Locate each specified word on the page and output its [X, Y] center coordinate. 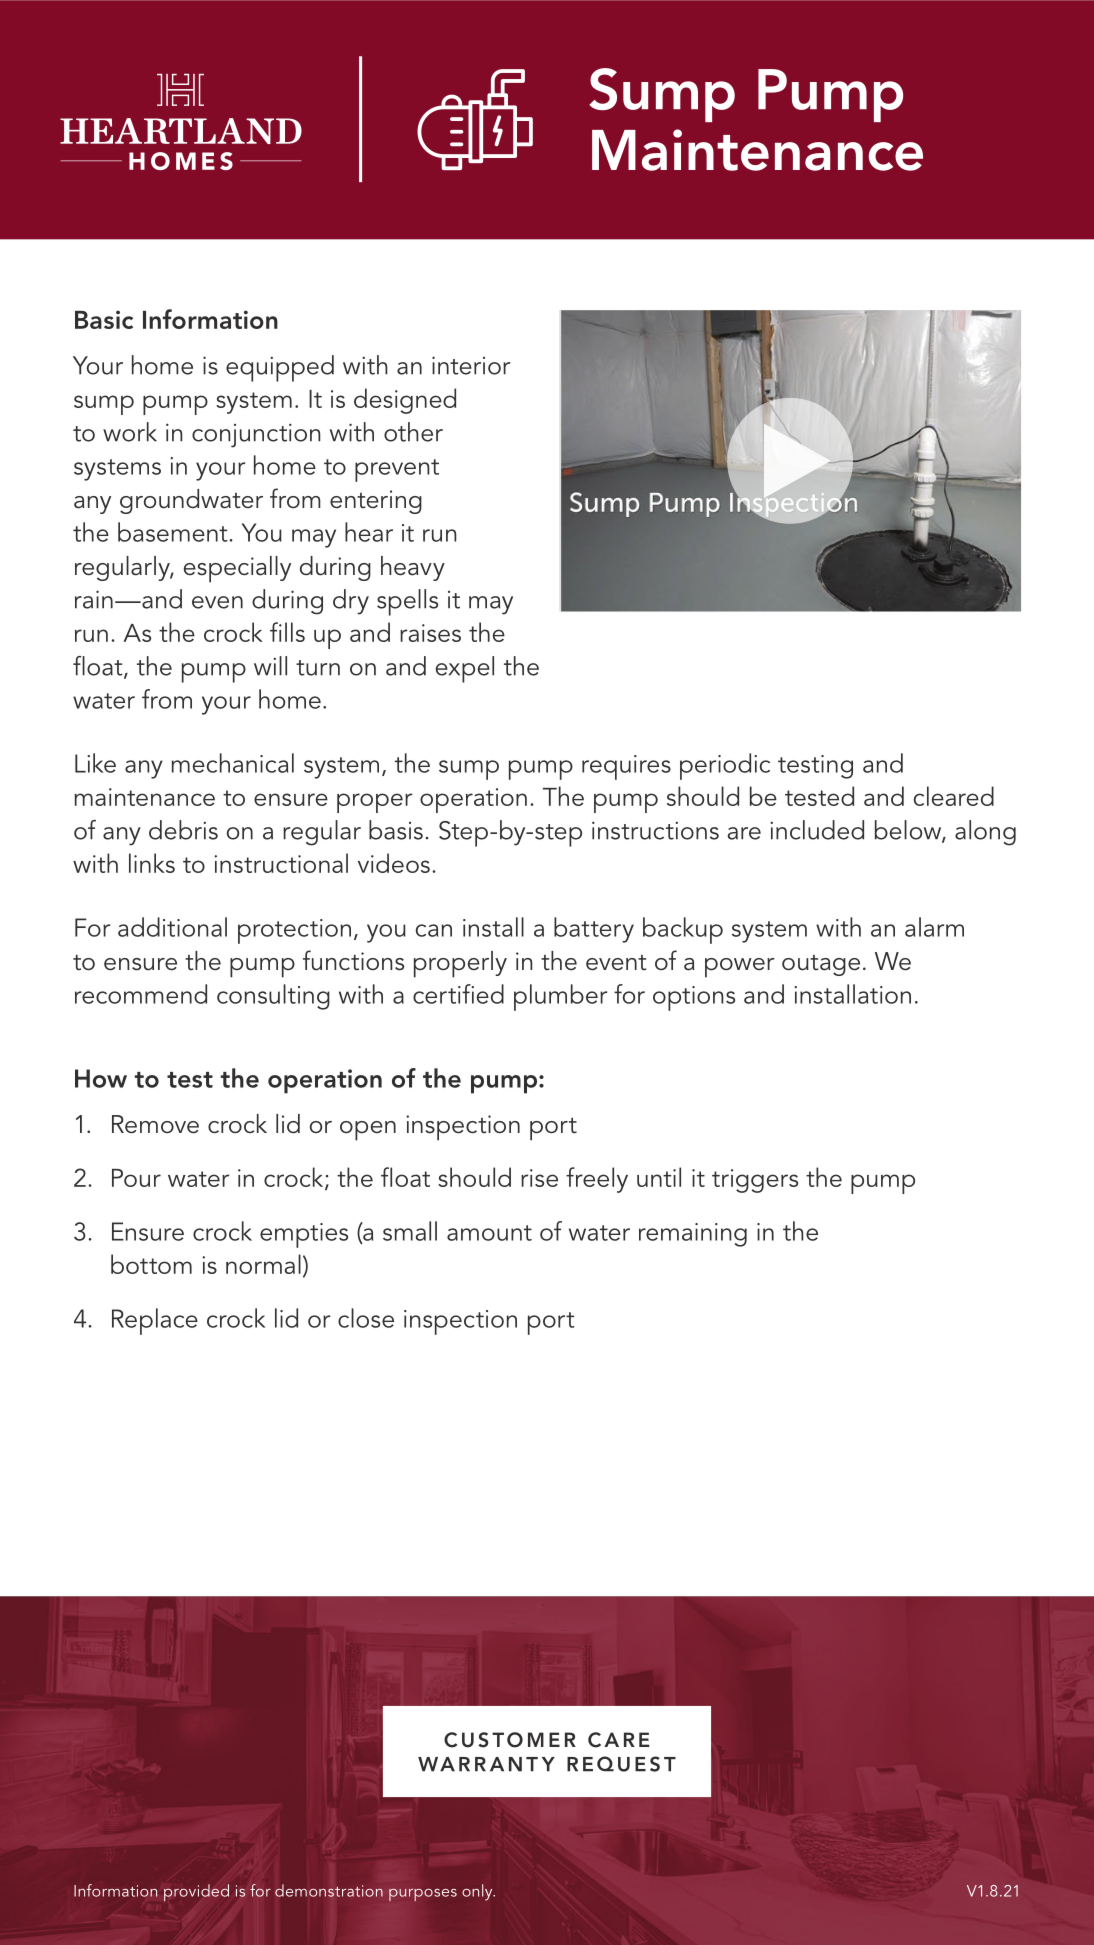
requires [626, 767]
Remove [155, 1124]
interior [471, 365]
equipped [280, 368]
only [478, 1892]
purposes [423, 1894]
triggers [755, 1181]
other [413, 432]
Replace [155, 1321]
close [366, 1318]
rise [539, 1178]
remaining [693, 1235]
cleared [954, 796]
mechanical [232, 763]
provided [196, 1892]
